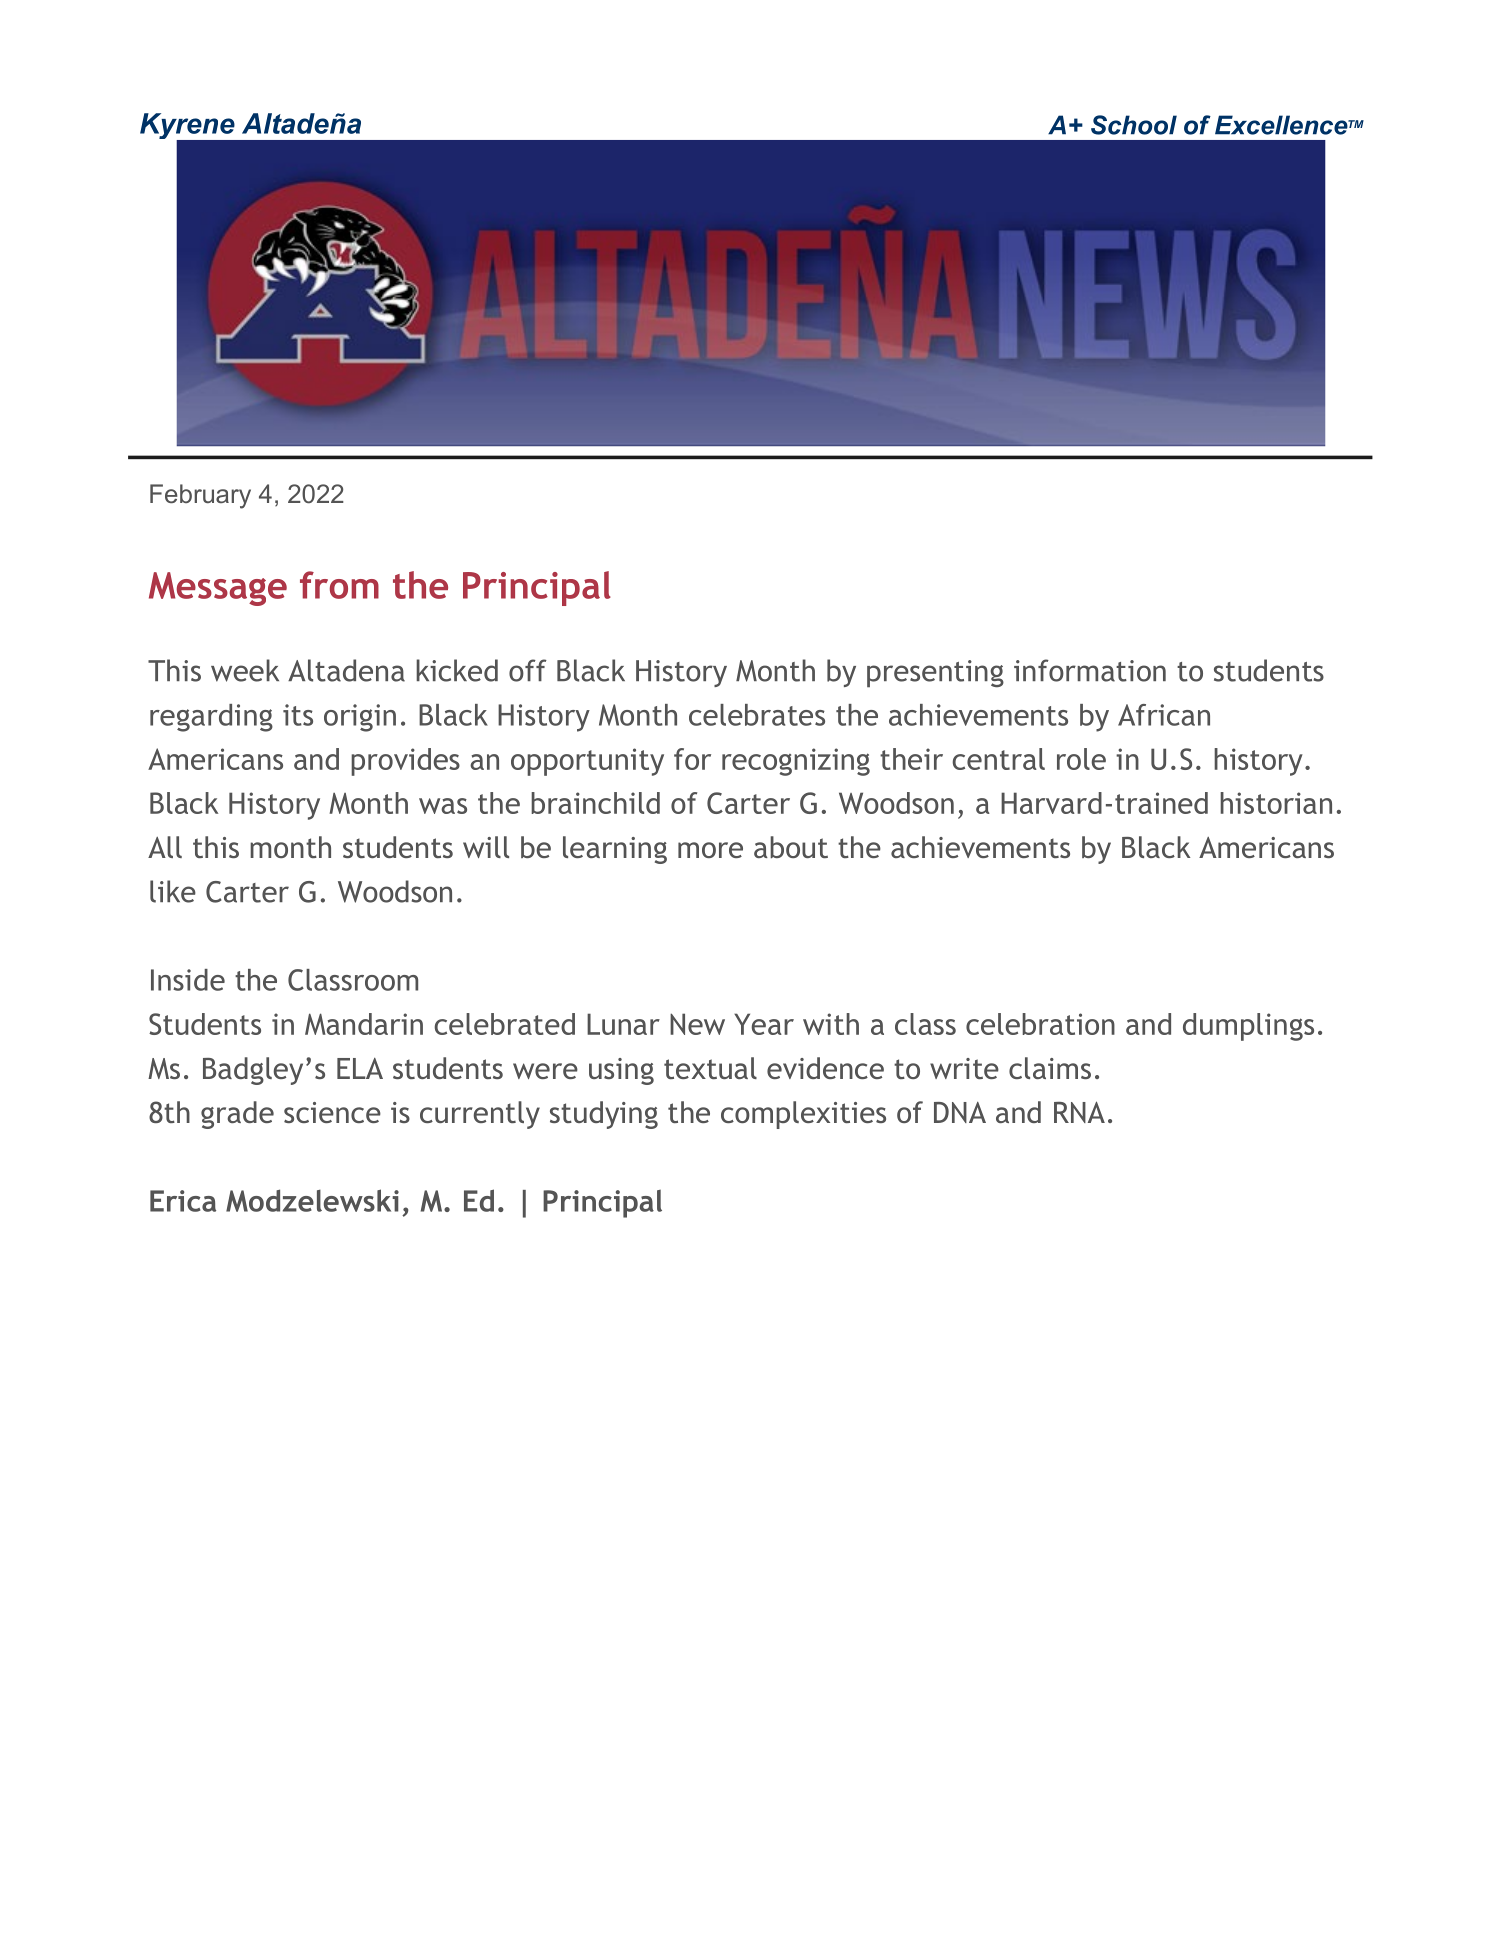  What do you see at coordinates (796, 762) in the document?
I see `recognizing` at bounding box center [796, 762].
